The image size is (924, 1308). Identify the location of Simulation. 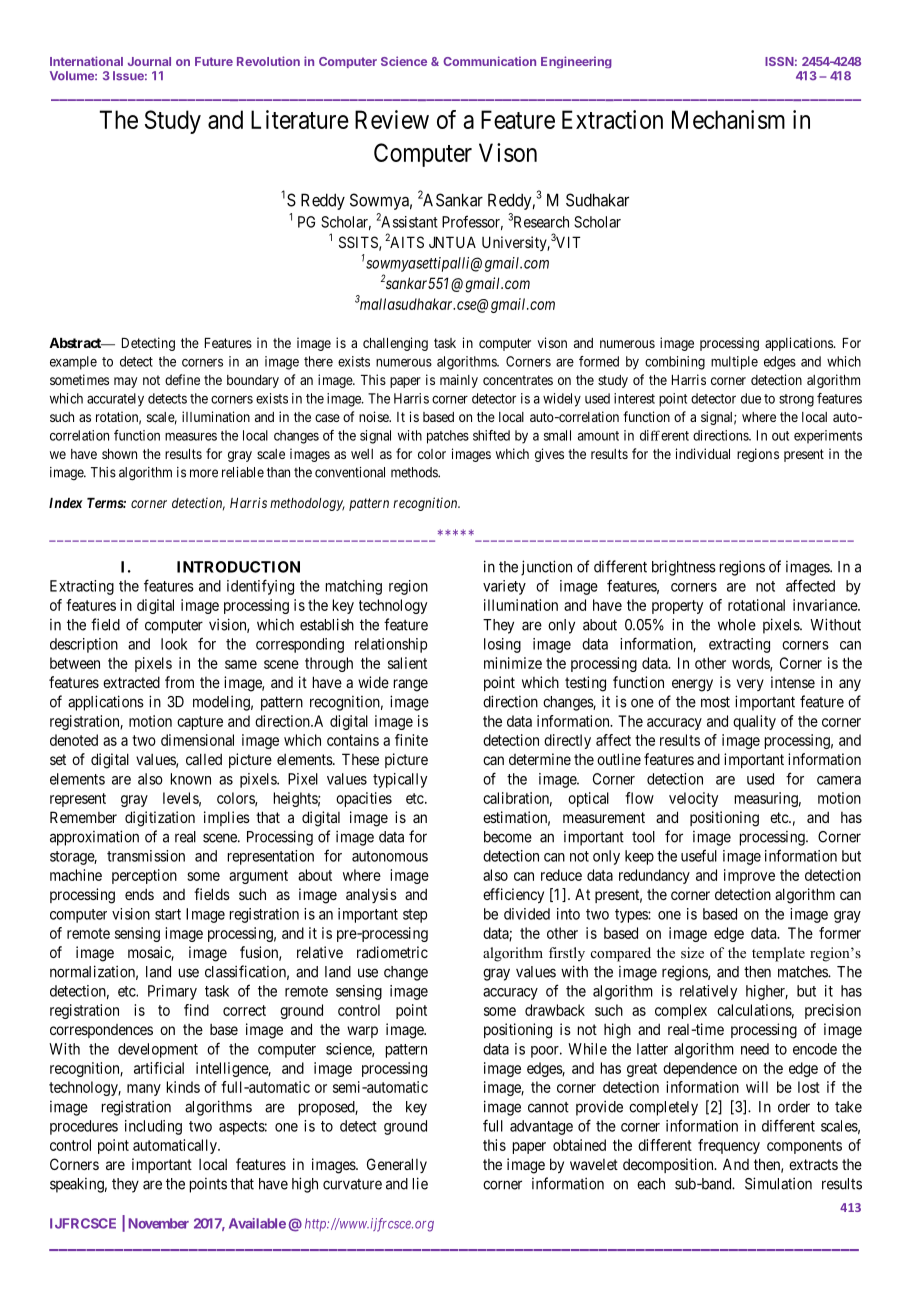
(778, 1183).
